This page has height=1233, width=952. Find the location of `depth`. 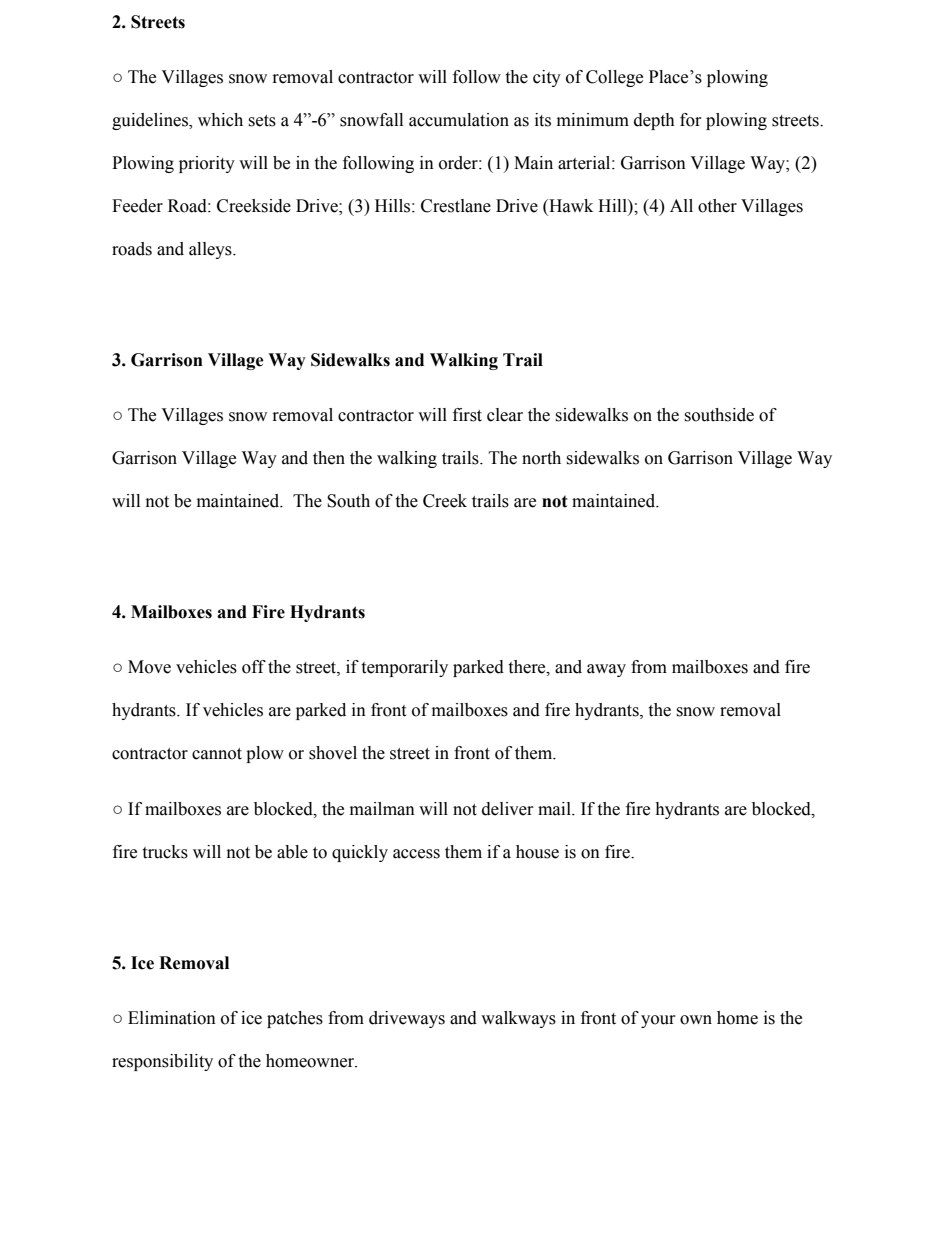

depth is located at coordinates (654, 121).
